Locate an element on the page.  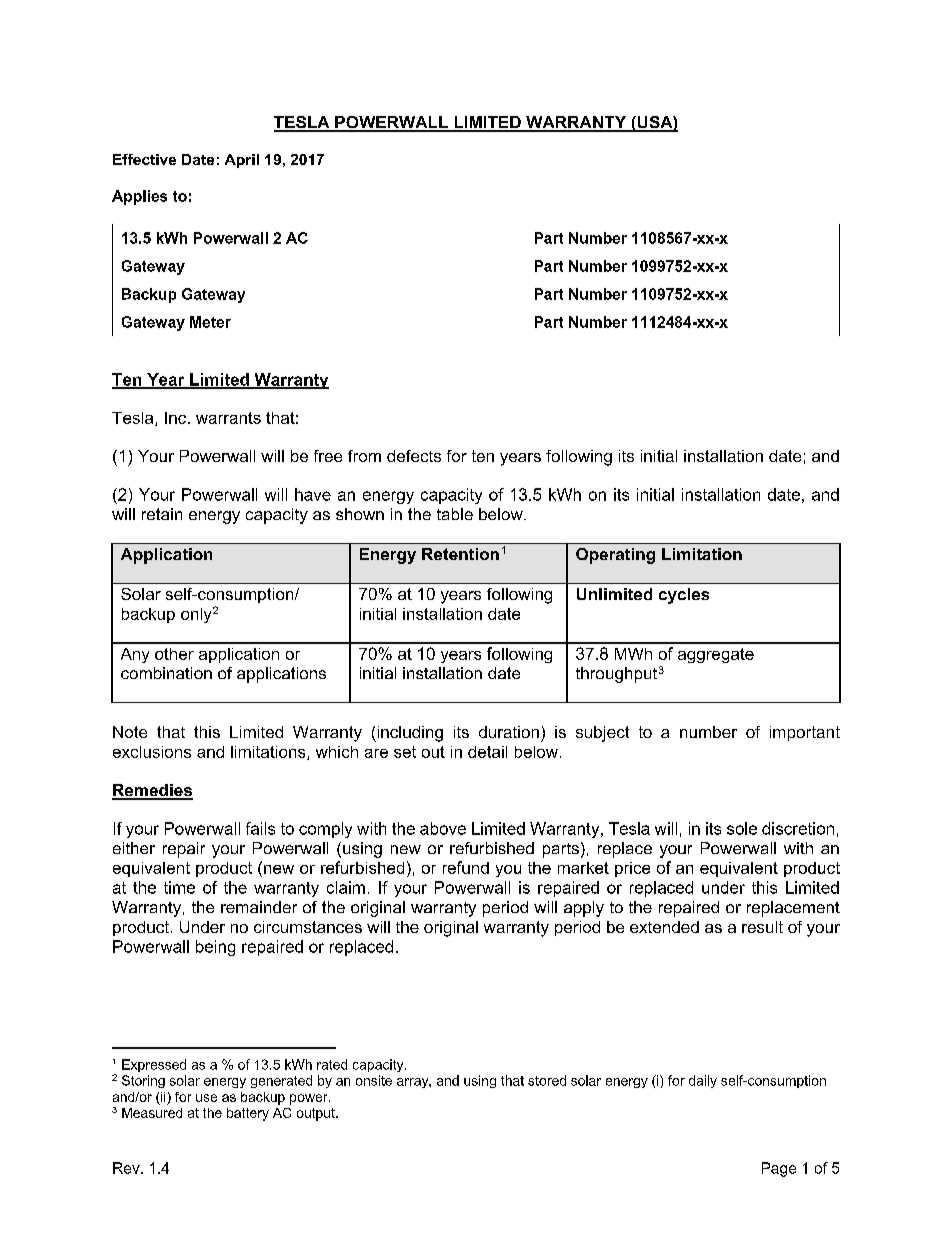
time is located at coordinates (179, 887).
